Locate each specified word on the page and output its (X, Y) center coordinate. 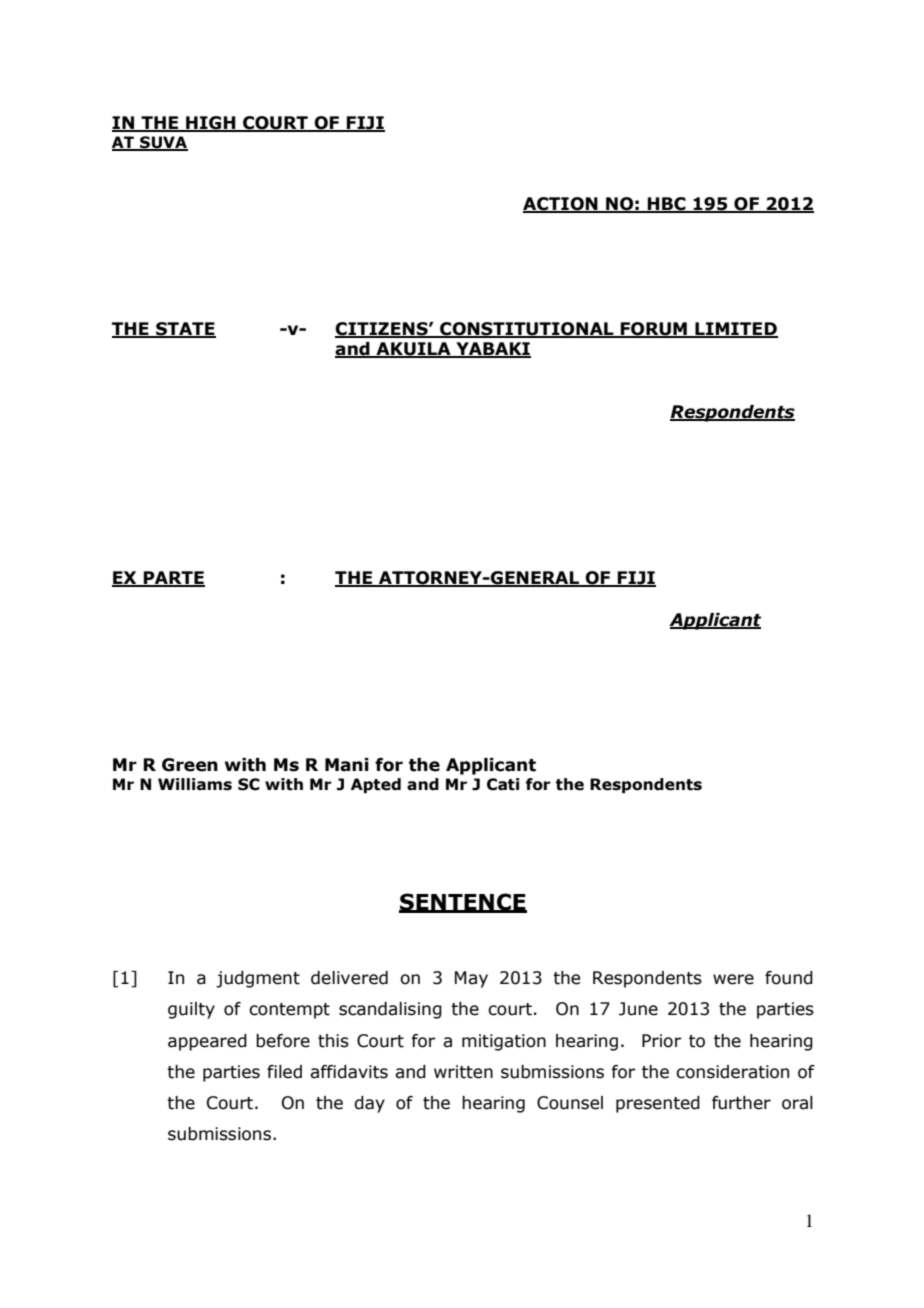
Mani (347, 765)
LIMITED (735, 329)
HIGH (211, 124)
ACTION (561, 205)
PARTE (173, 578)
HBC (667, 205)
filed (284, 1072)
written (463, 1072)
